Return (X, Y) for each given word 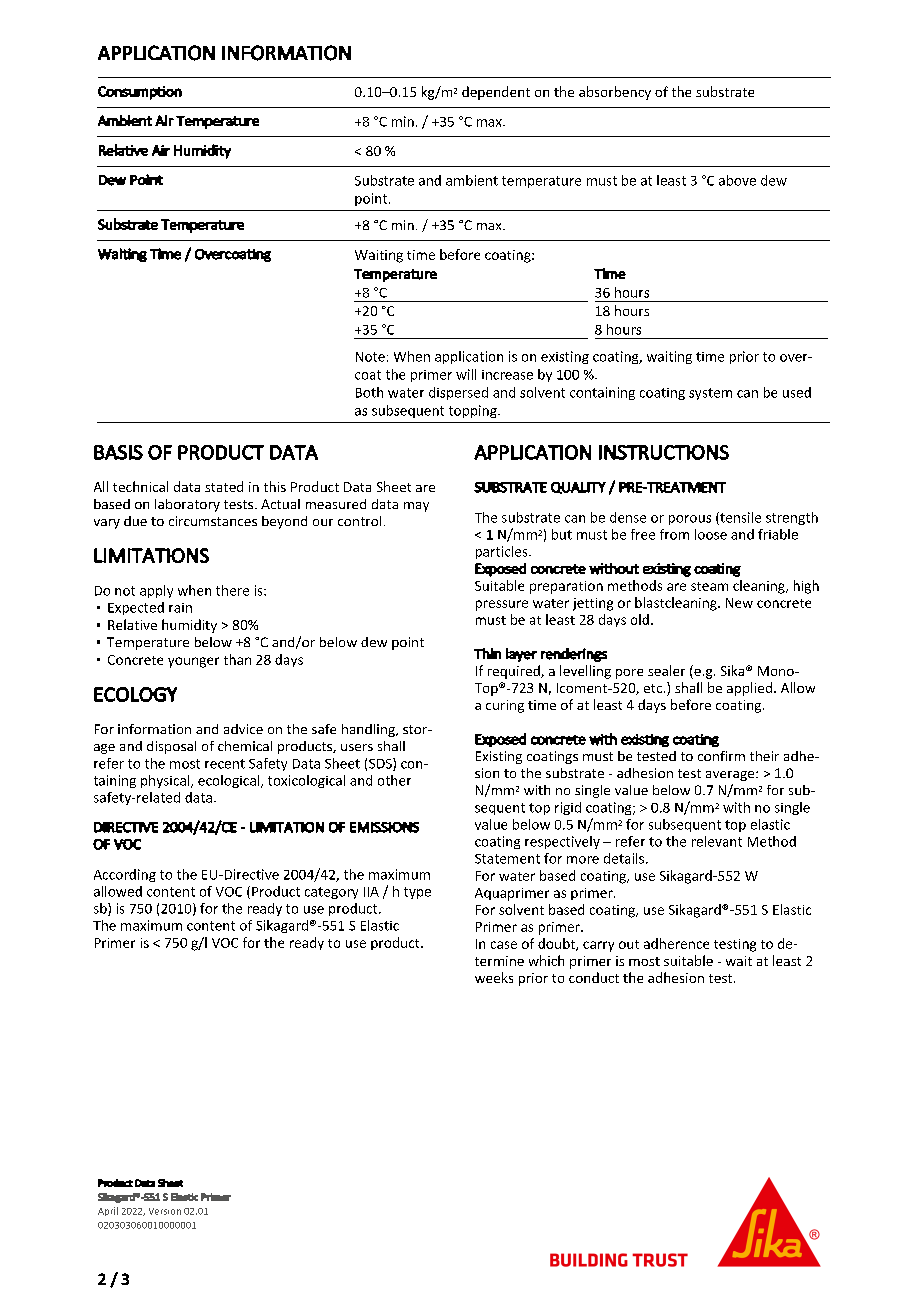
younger (193, 662)
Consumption (140, 93)
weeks (494, 977)
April (108, 1211)
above (737, 180)
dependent (496, 93)
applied (749, 689)
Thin (487, 653)
